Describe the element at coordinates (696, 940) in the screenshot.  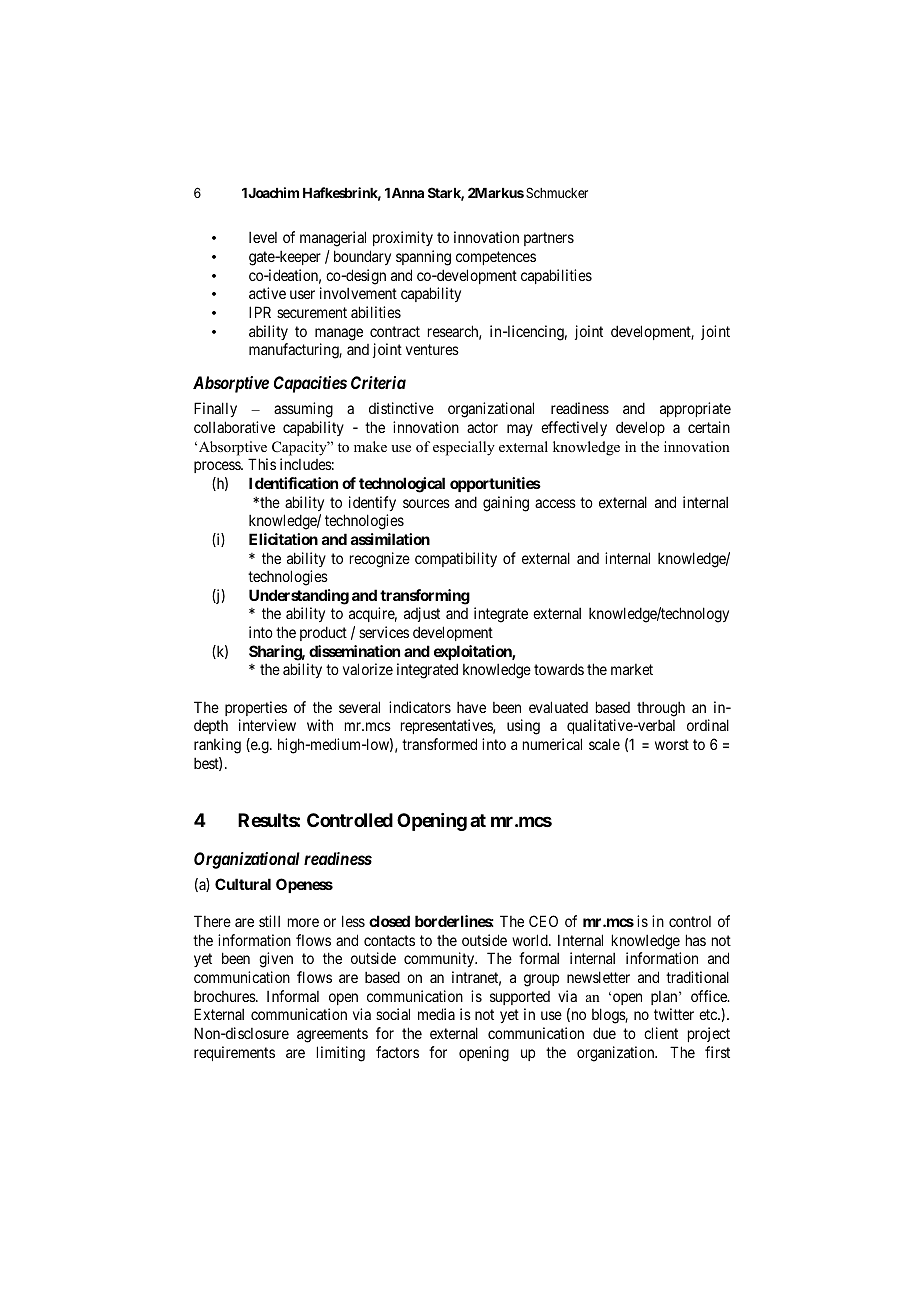
I see `has` at that location.
